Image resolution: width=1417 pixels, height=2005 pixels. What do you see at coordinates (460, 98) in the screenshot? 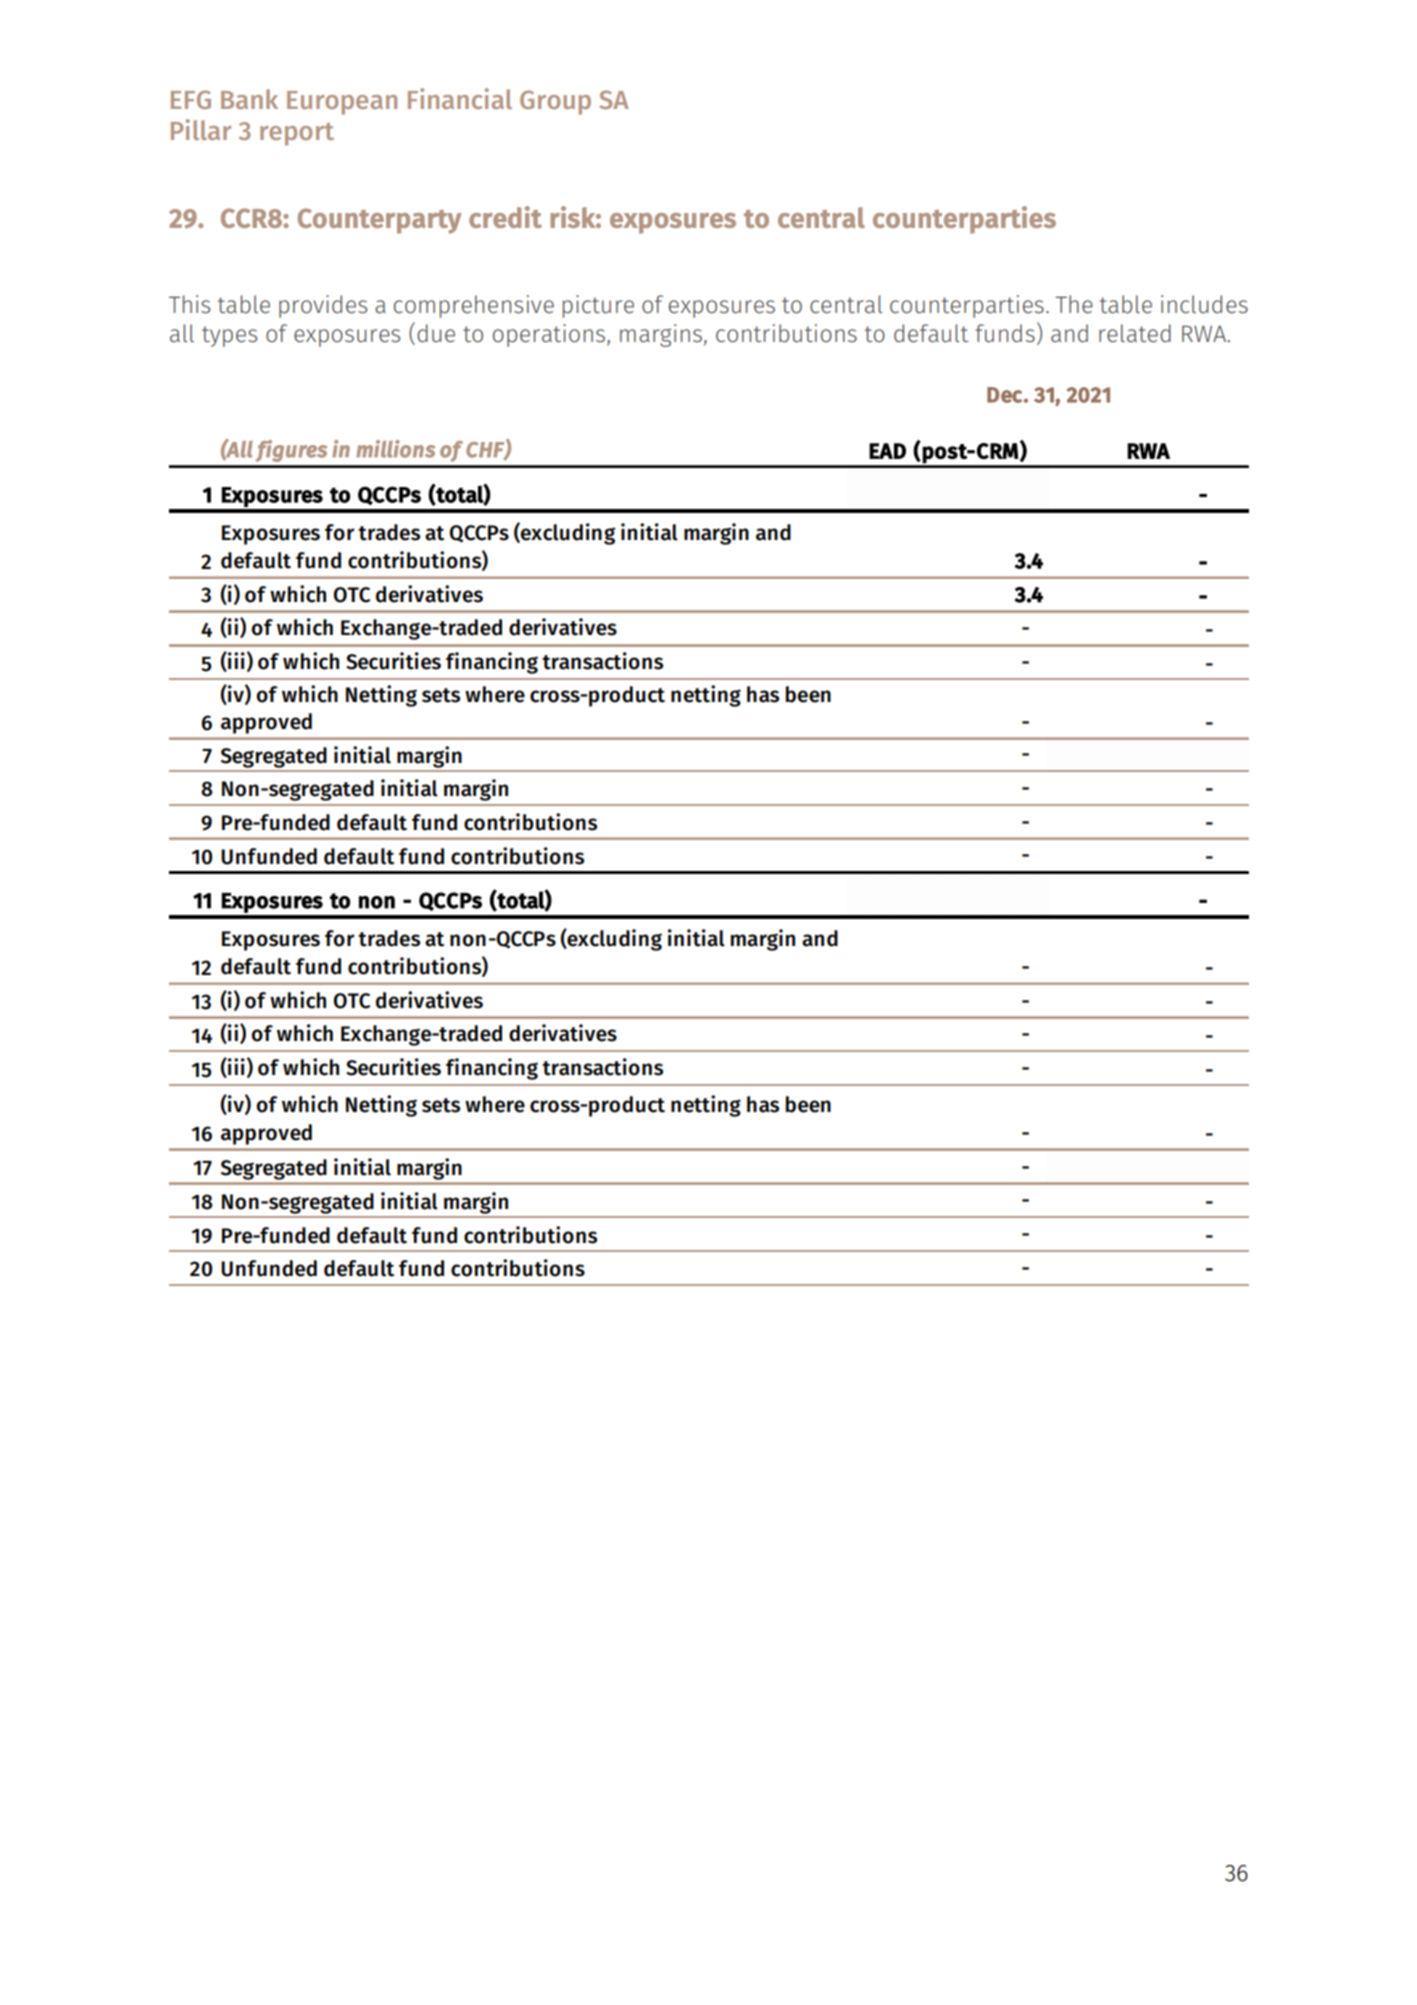
I see `Financial` at bounding box center [460, 98].
